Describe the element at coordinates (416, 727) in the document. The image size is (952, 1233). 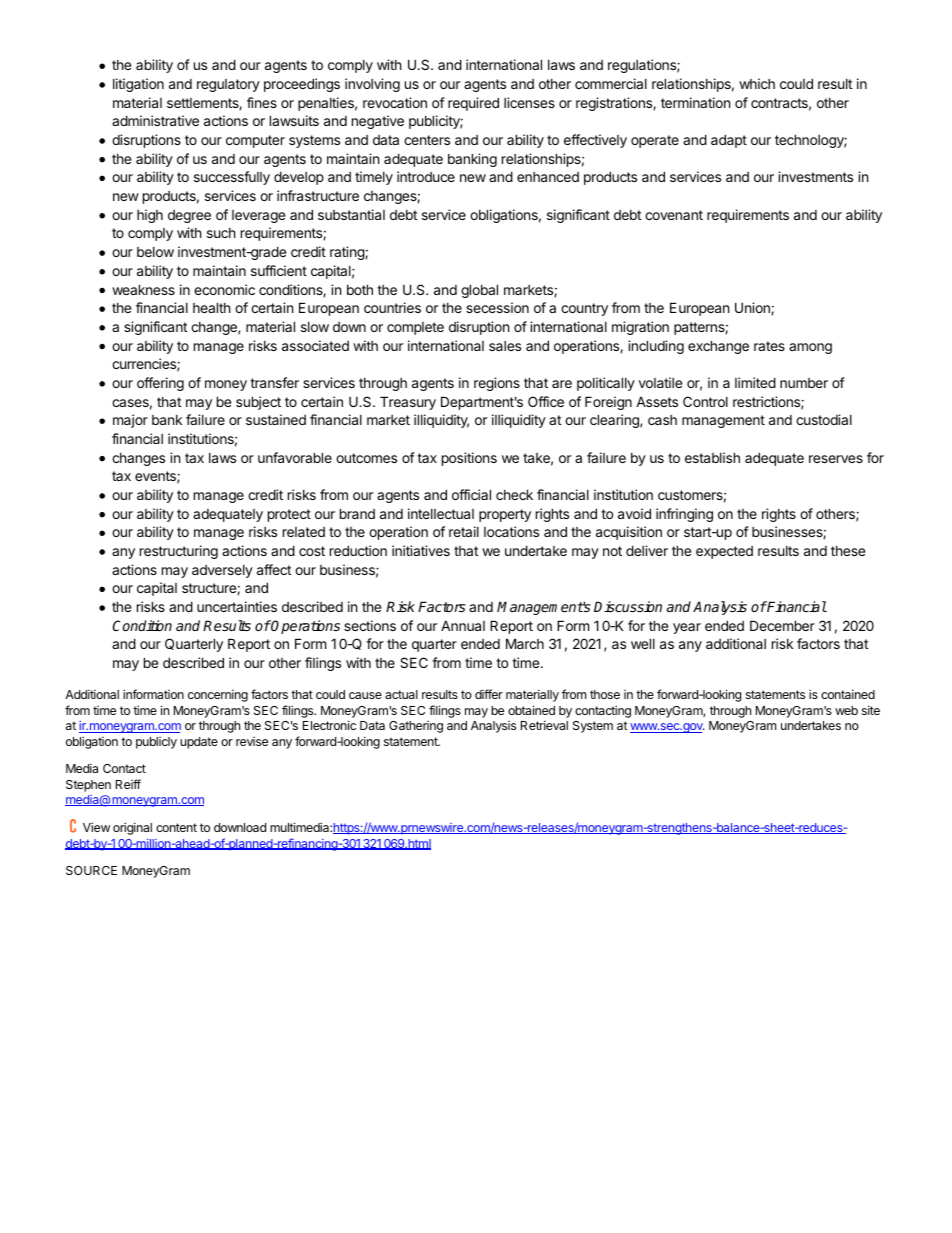
I see `Gathering` at that location.
